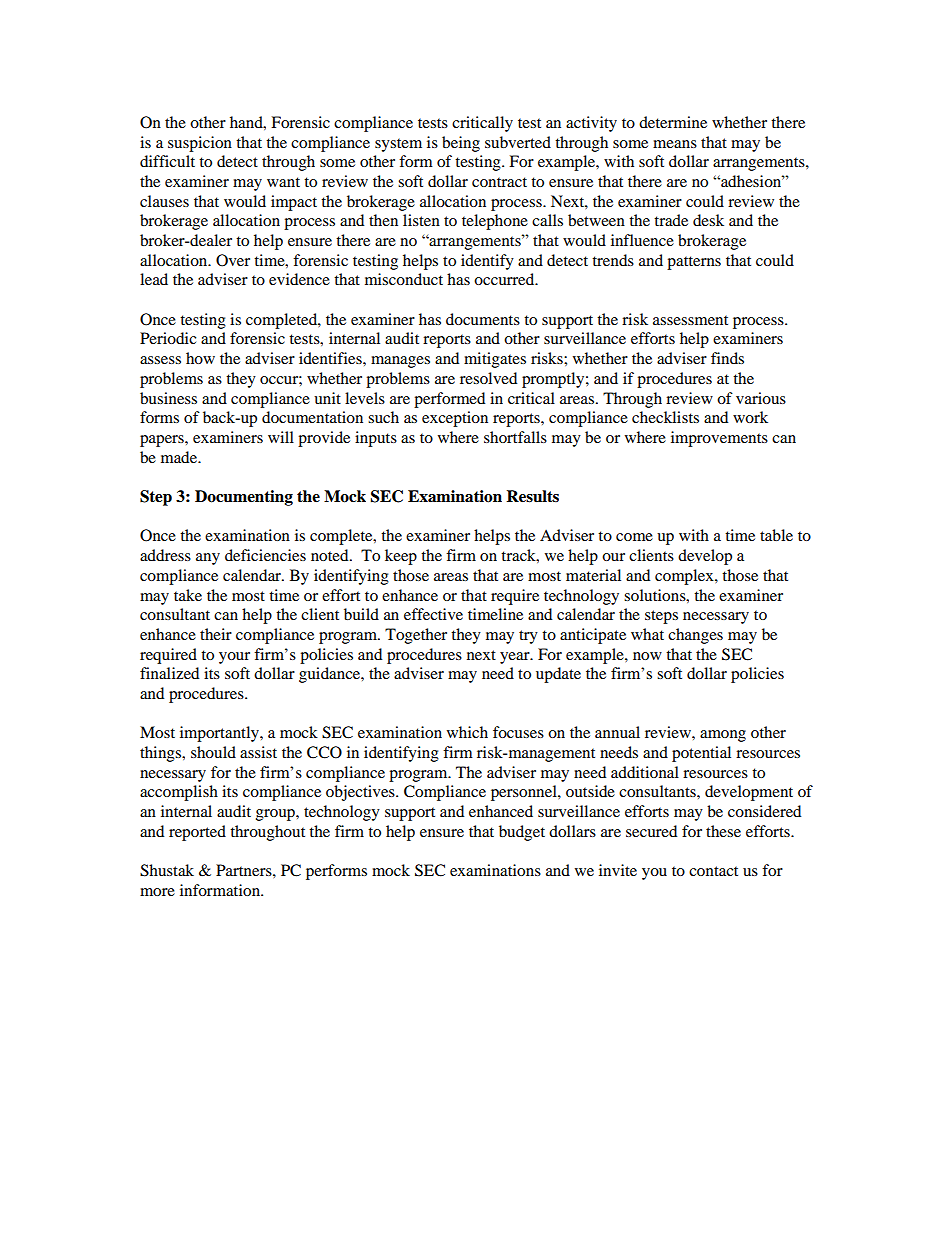 Image resolution: width=952 pixels, height=1233 pixels. I want to click on come, so click(634, 537).
